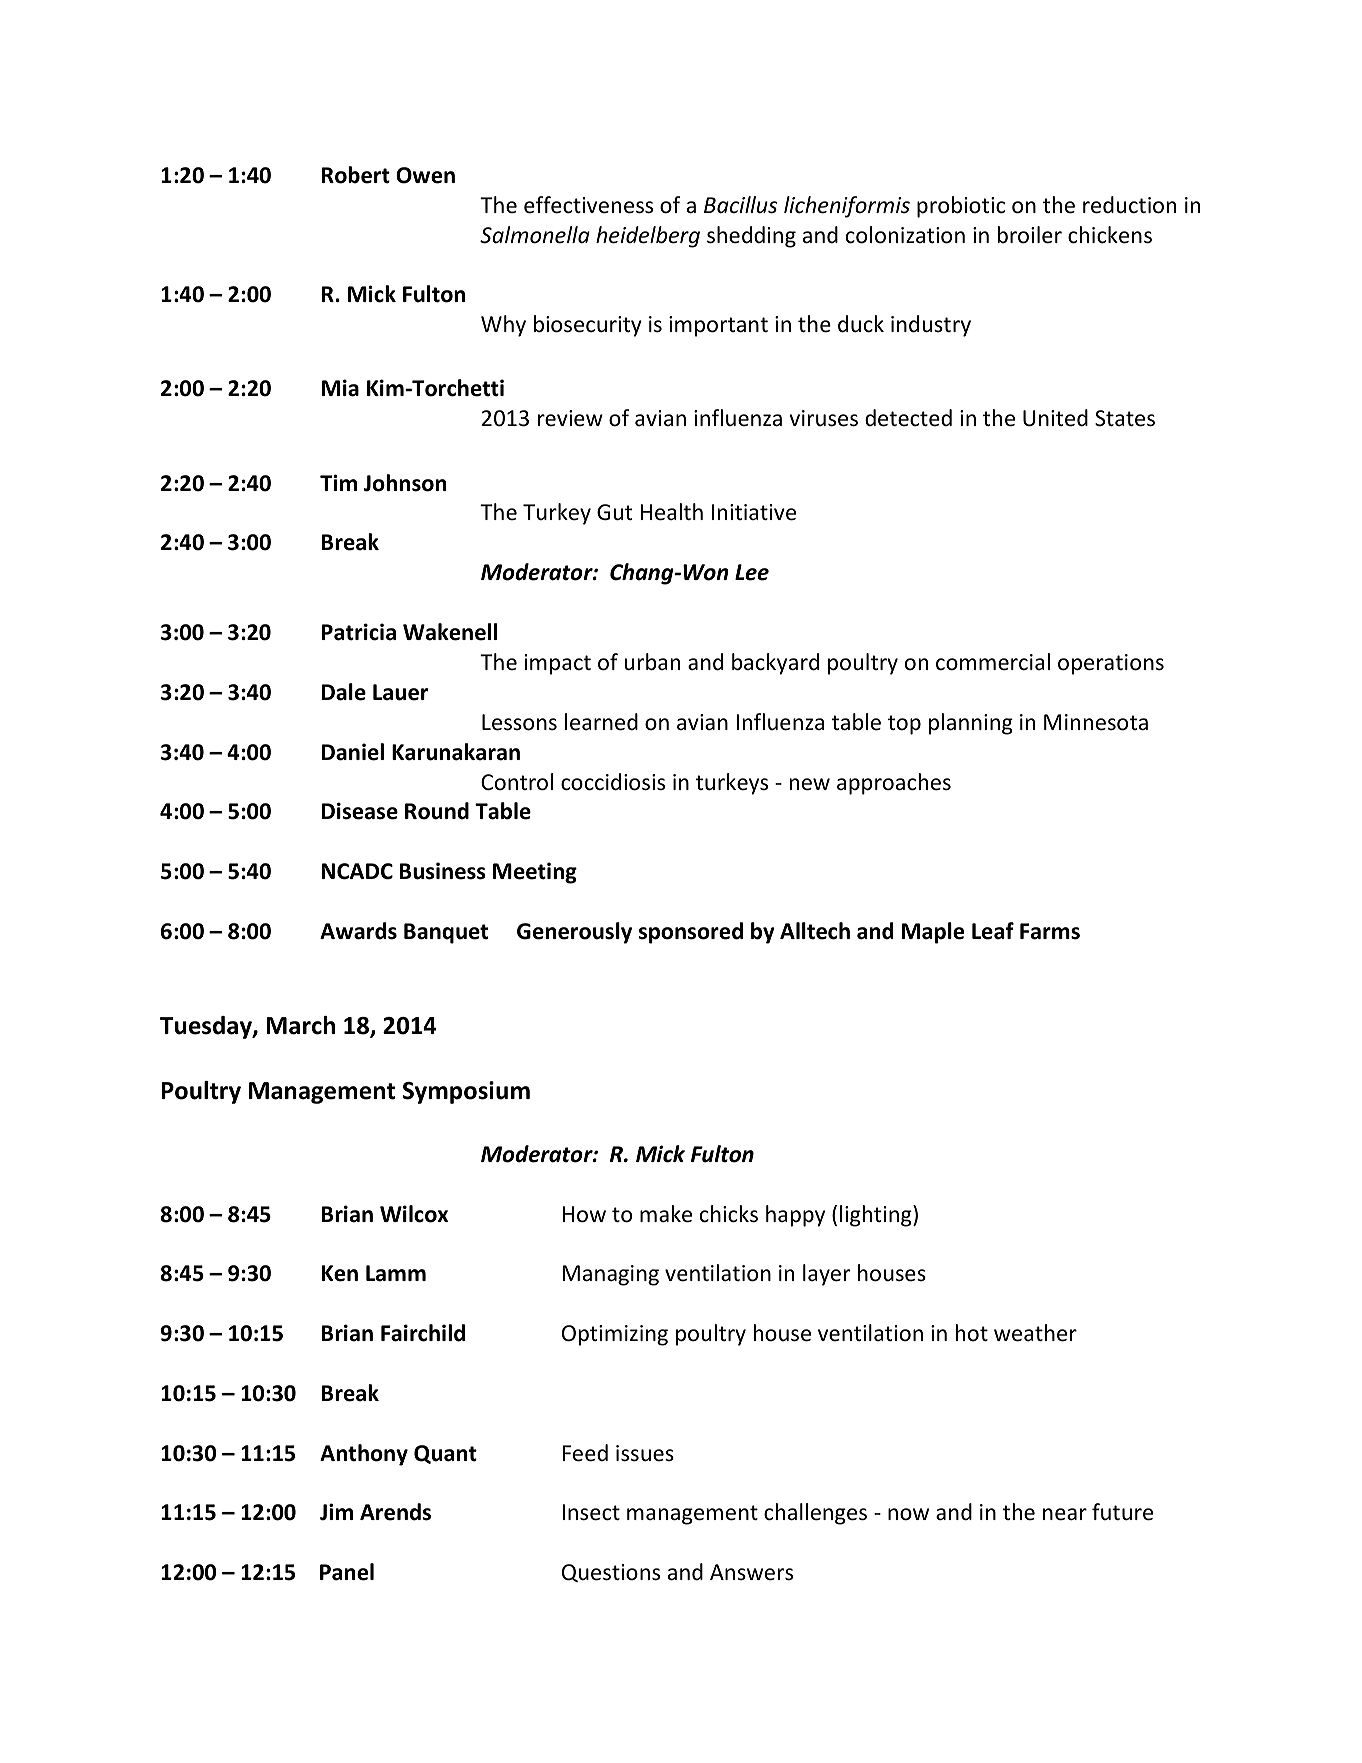 This image has width=1362, height=1763. I want to click on Jim, so click(336, 1512).
